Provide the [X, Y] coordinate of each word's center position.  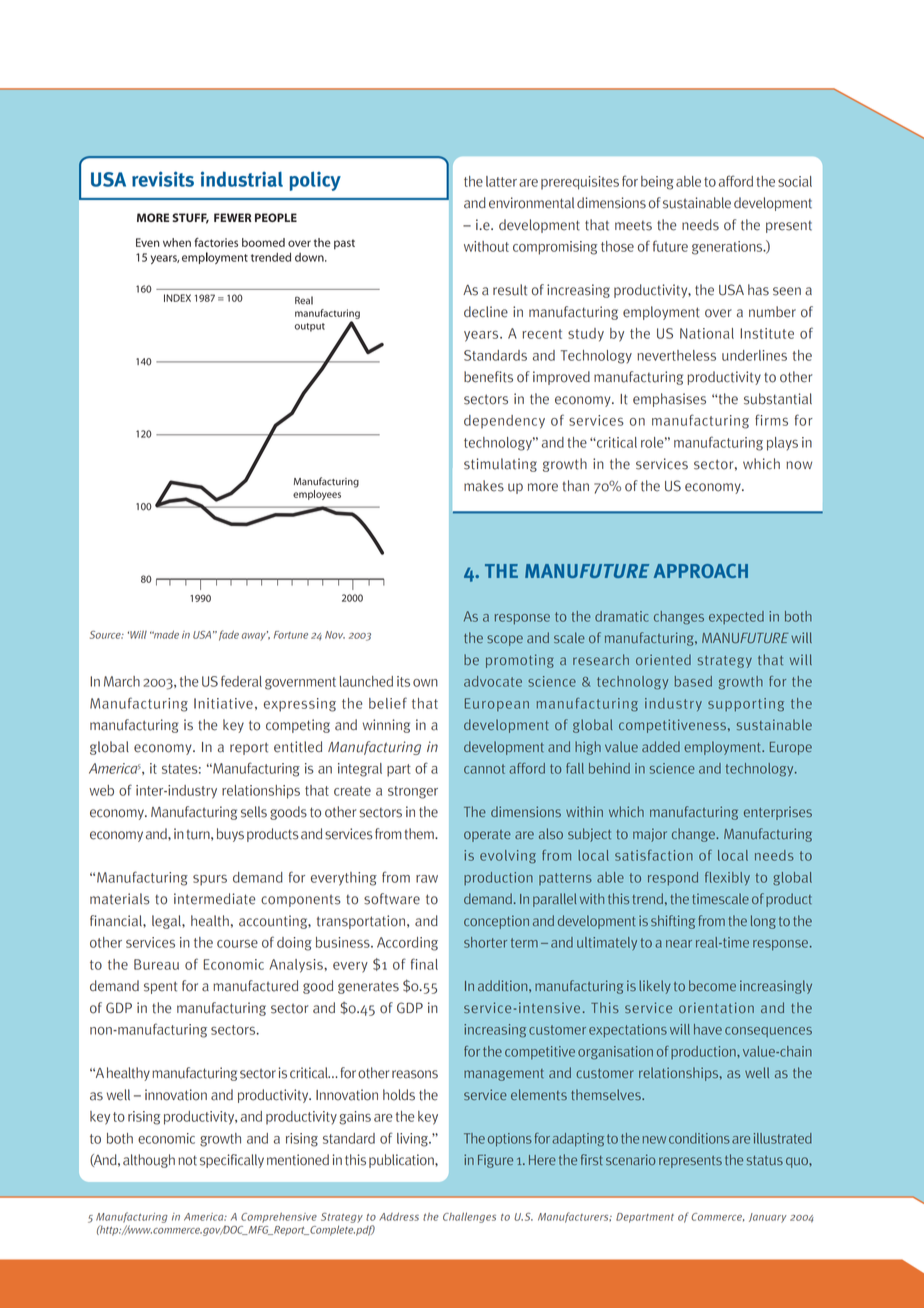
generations [728, 248]
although [149, 1161]
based [693, 681]
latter [501, 181]
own [425, 683]
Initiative [223, 703]
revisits [163, 179]
